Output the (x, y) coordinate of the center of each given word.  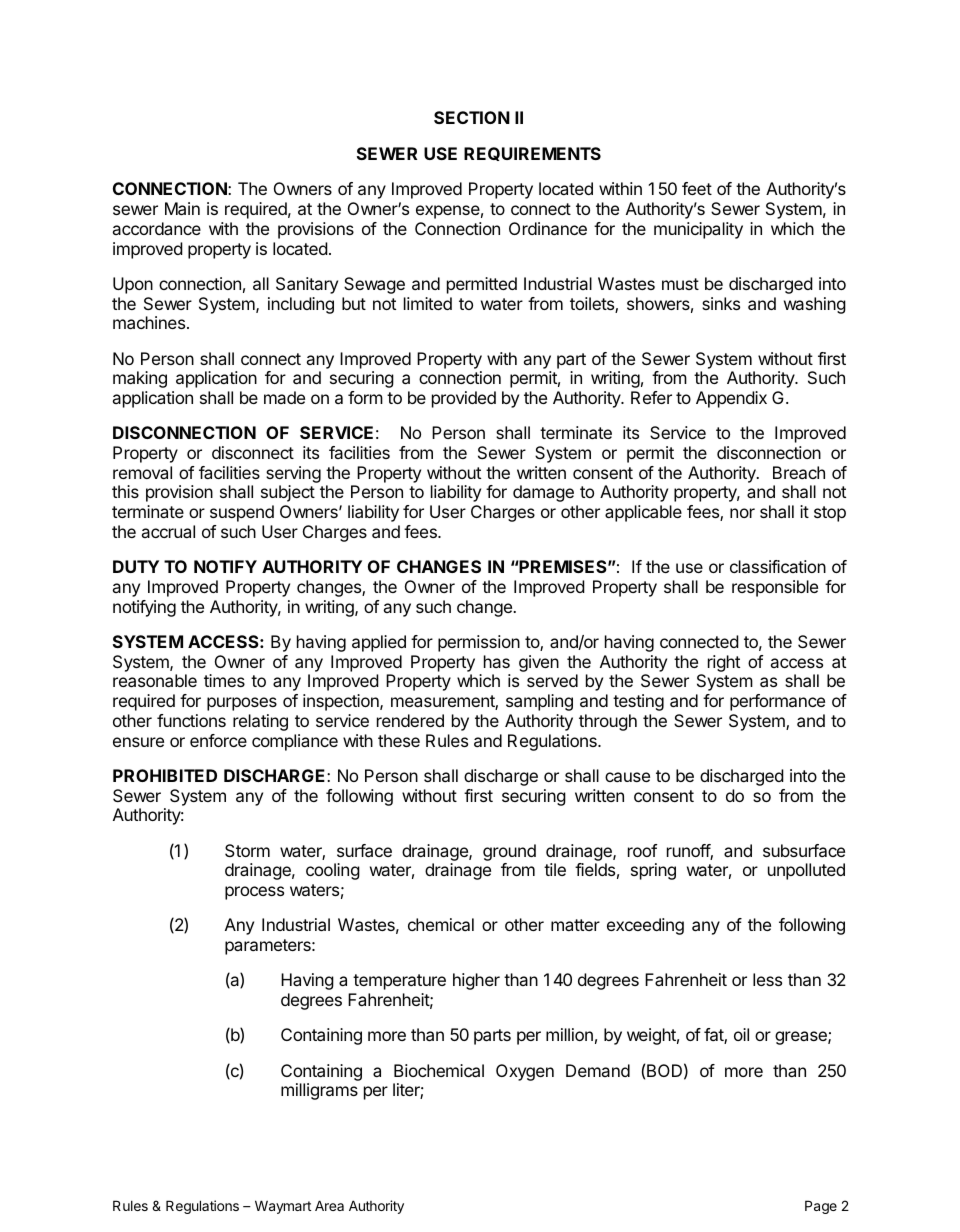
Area (329, 1205)
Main (182, 208)
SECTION (472, 117)
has (497, 661)
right (724, 663)
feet (697, 188)
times (224, 680)
